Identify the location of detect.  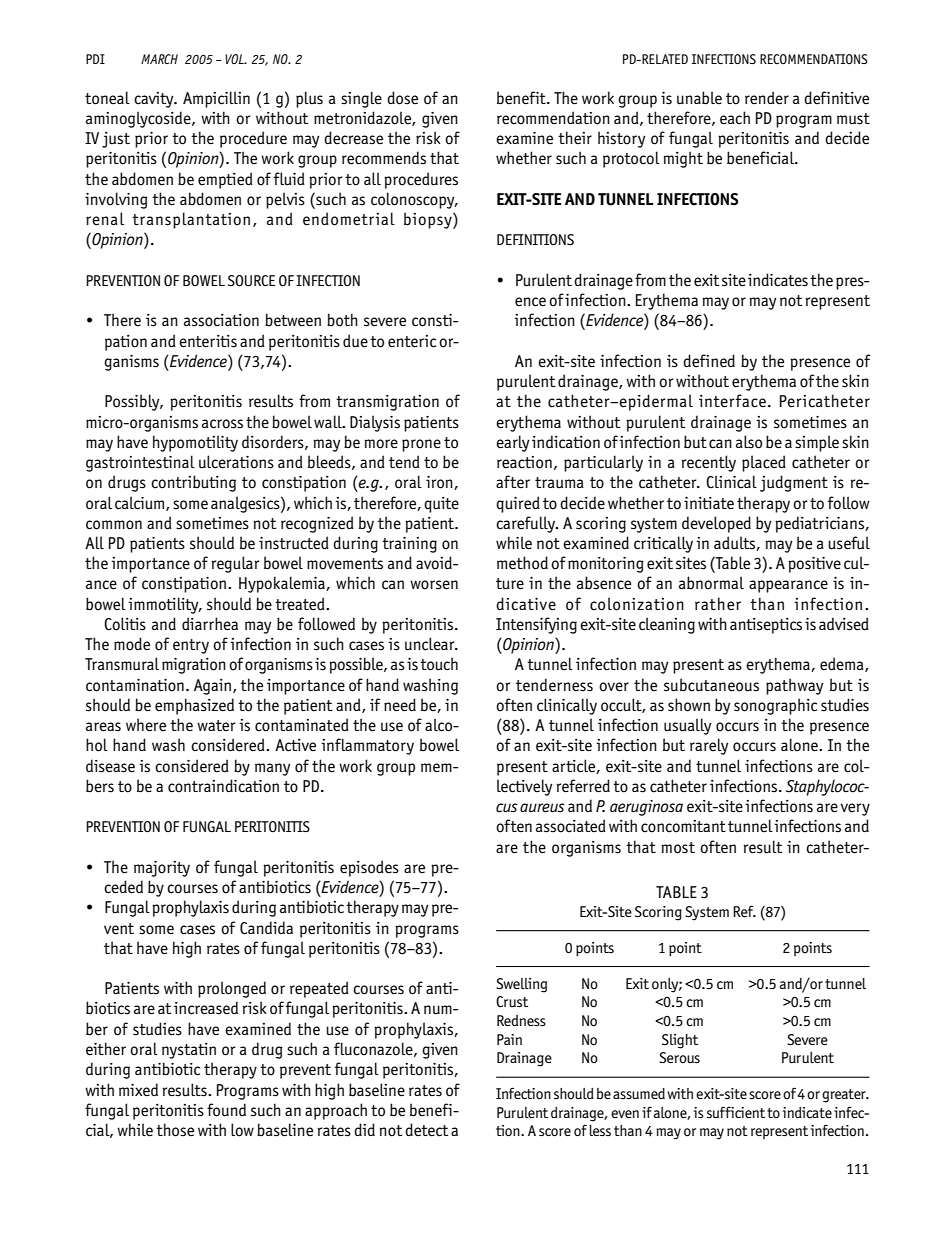
(426, 1130).
